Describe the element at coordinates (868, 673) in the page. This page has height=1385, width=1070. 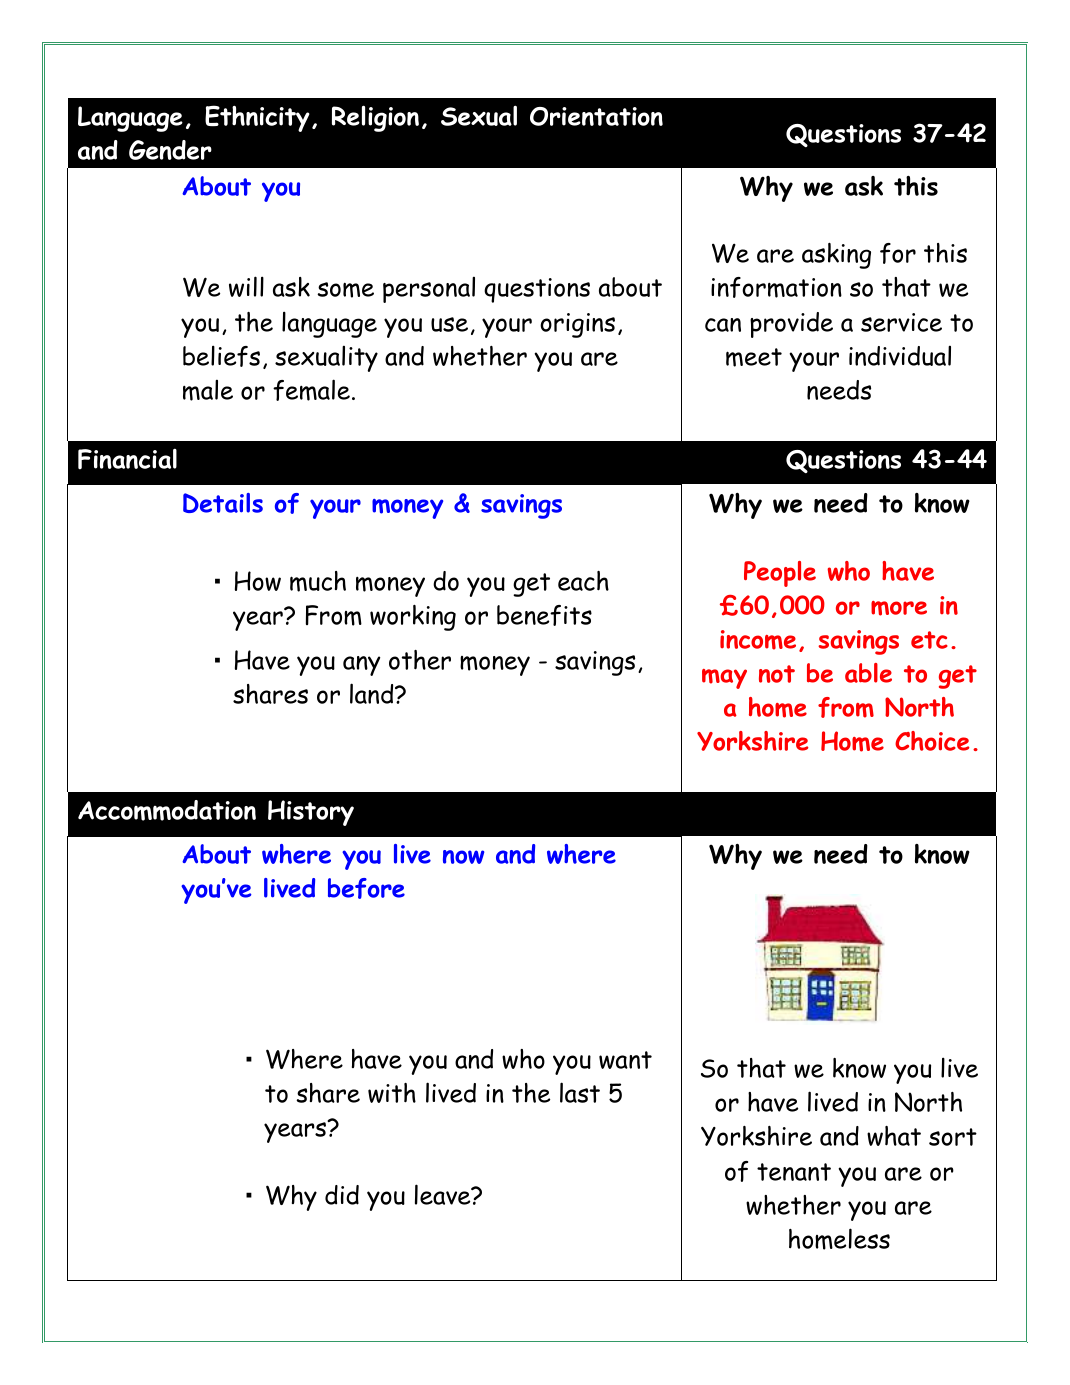
I see `able` at that location.
